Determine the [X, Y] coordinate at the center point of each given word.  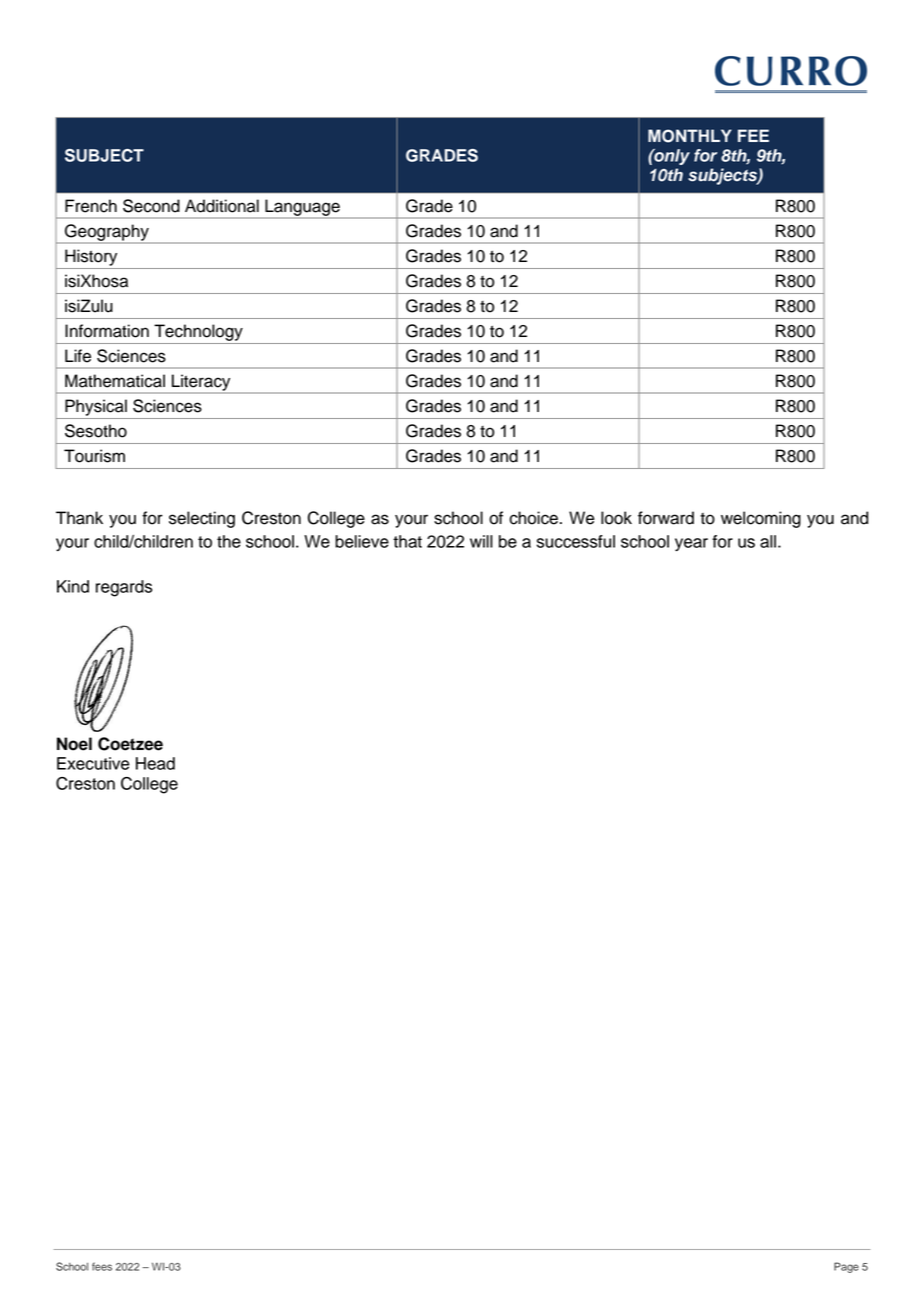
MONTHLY [690, 136]
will [481, 541]
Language [302, 208]
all [768, 541]
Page [846, 1267]
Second [151, 206]
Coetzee [130, 744]
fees [102, 1266]
